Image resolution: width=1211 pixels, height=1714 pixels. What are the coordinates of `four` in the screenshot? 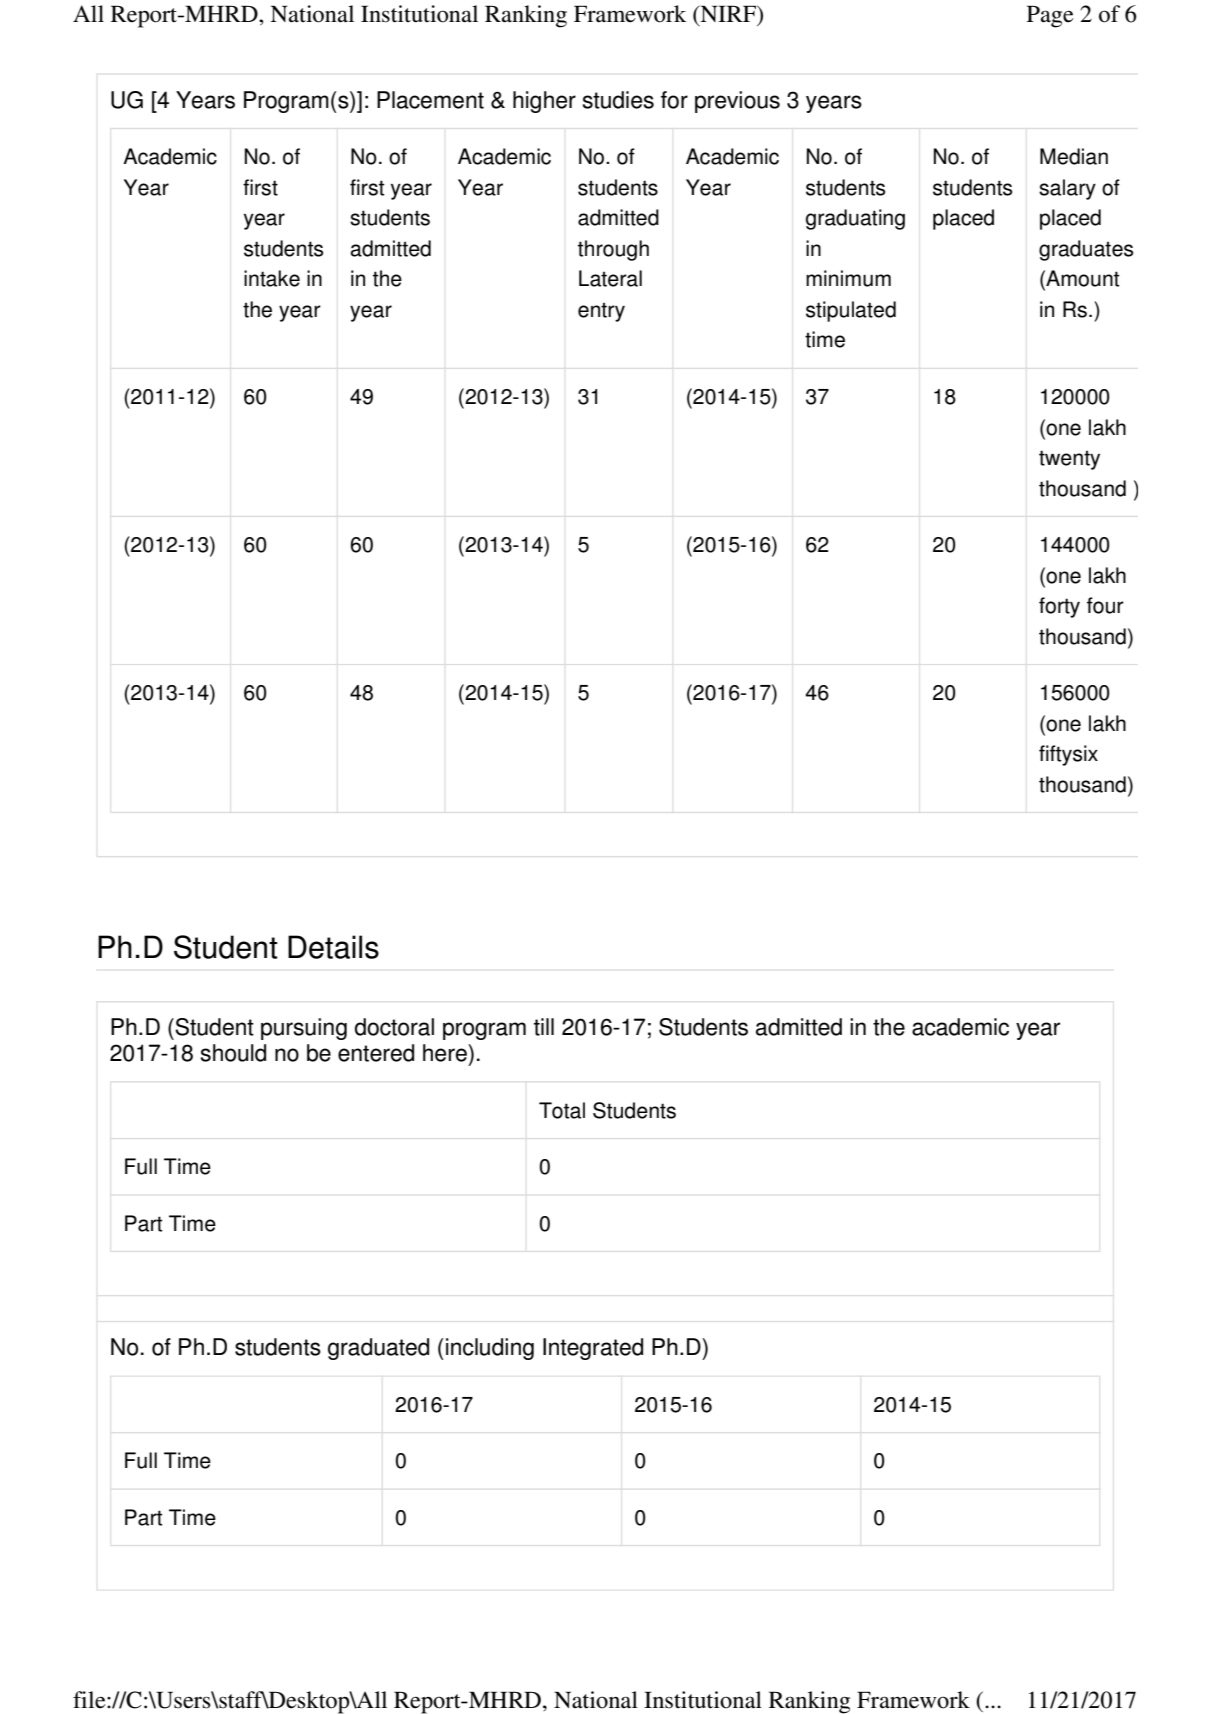 It's located at (1105, 605).
